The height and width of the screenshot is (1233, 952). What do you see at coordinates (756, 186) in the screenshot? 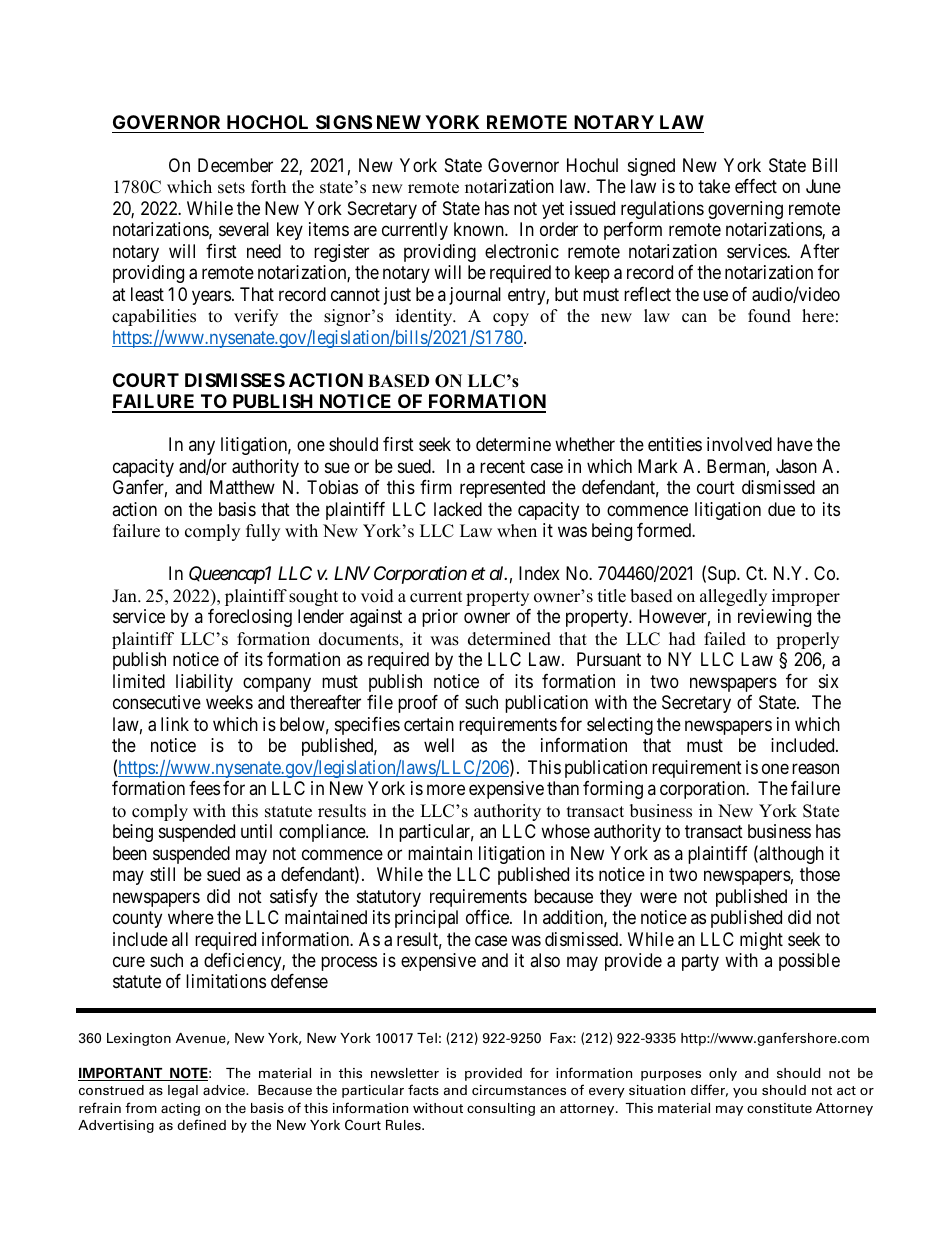
I see `effect` at bounding box center [756, 186].
